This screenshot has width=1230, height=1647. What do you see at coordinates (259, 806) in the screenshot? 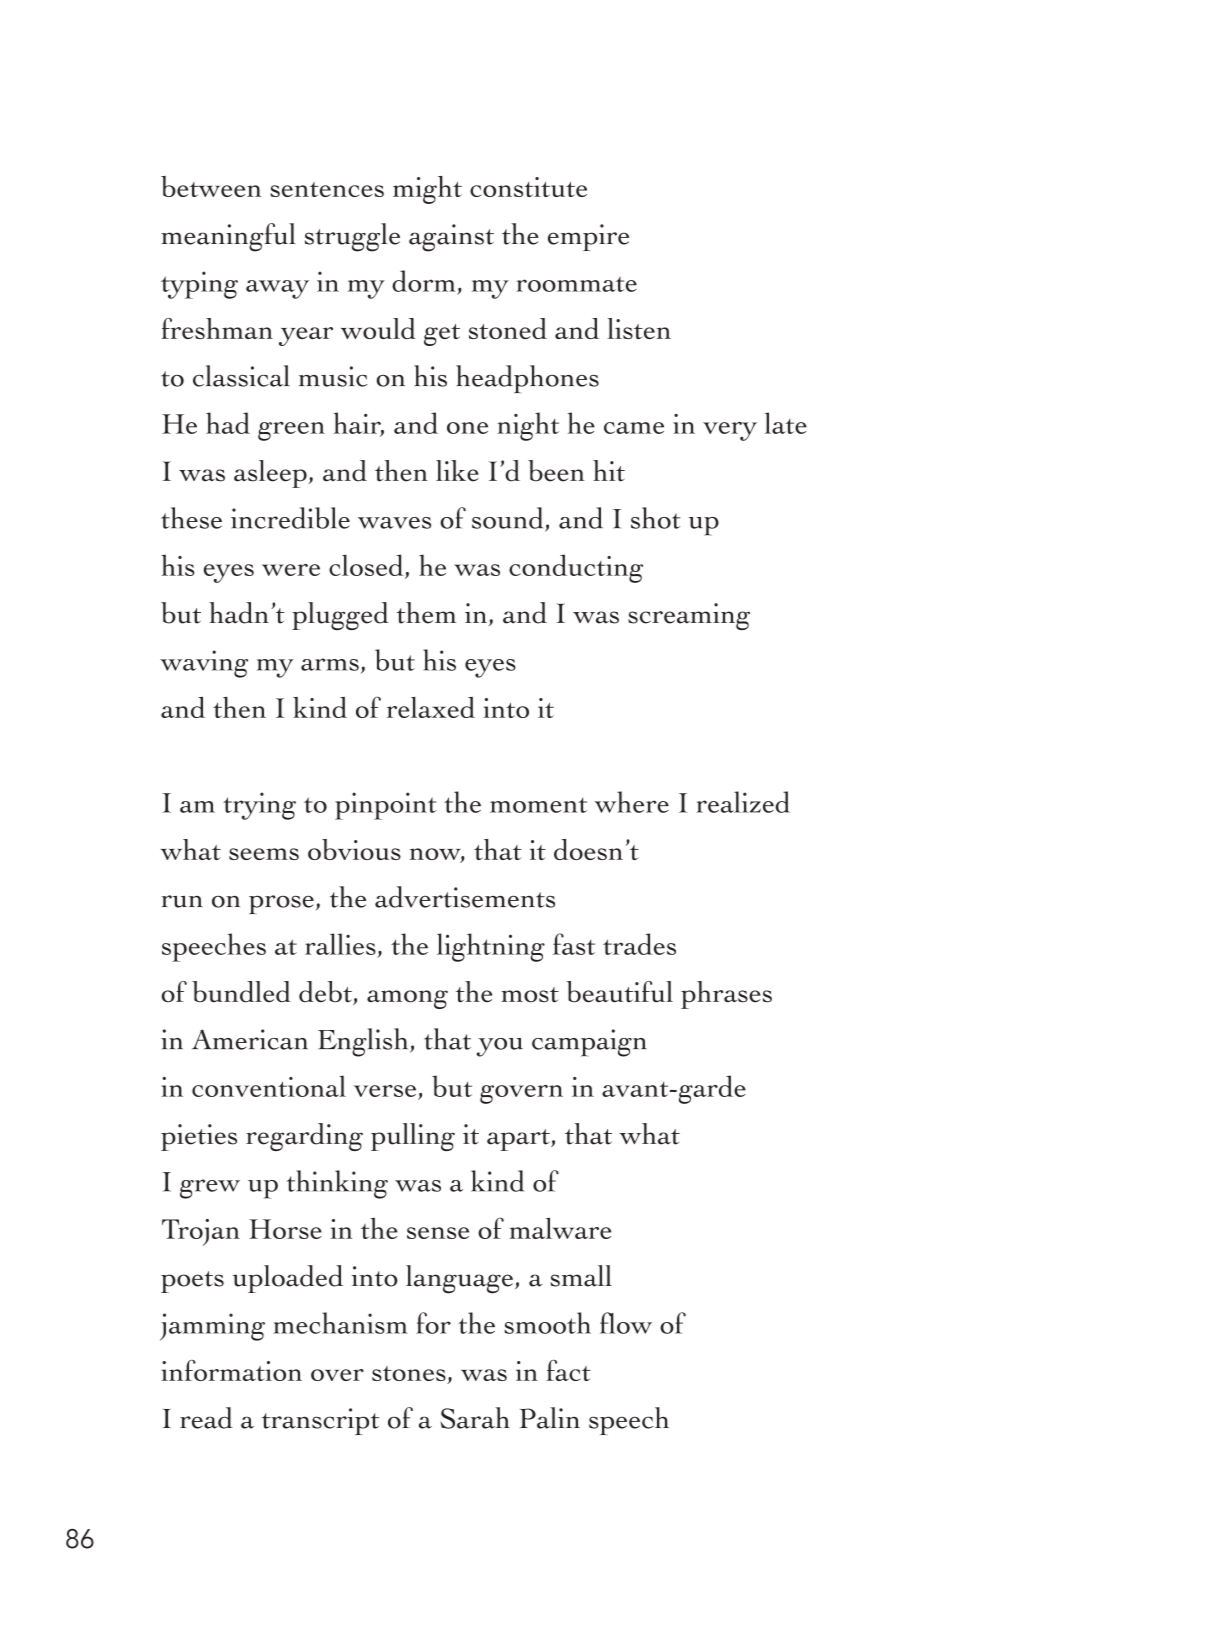
I see `trying` at bounding box center [259, 806].
